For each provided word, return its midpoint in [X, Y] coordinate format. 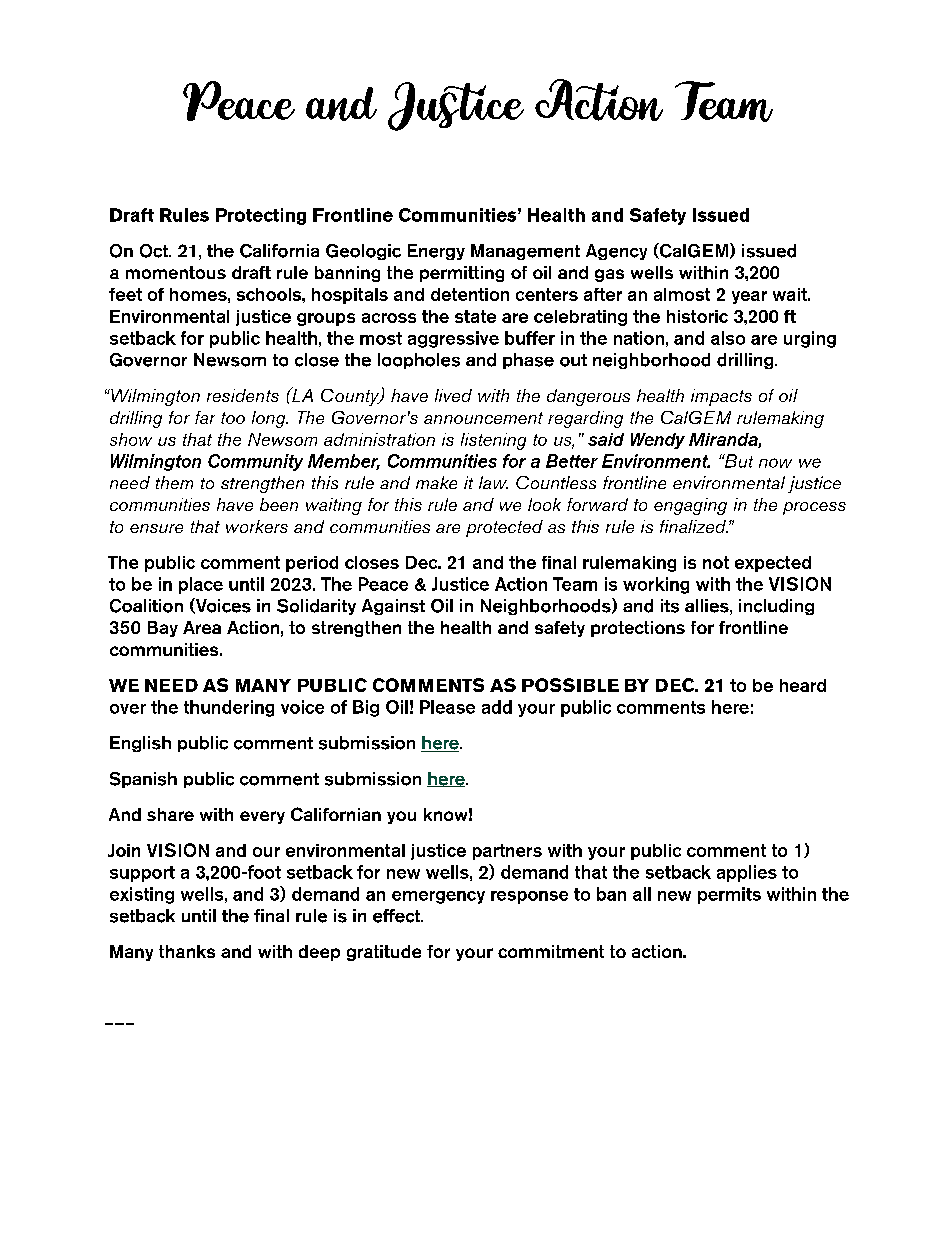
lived [453, 395]
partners [507, 852]
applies [747, 873]
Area [202, 627]
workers [257, 526]
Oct [155, 251]
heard [803, 685]
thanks [187, 951]
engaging [690, 506]
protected [504, 528]
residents [243, 395]
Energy [436, 252]
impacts [721, 397]
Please [447, 707]
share [170, 814]
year [749, 297]
